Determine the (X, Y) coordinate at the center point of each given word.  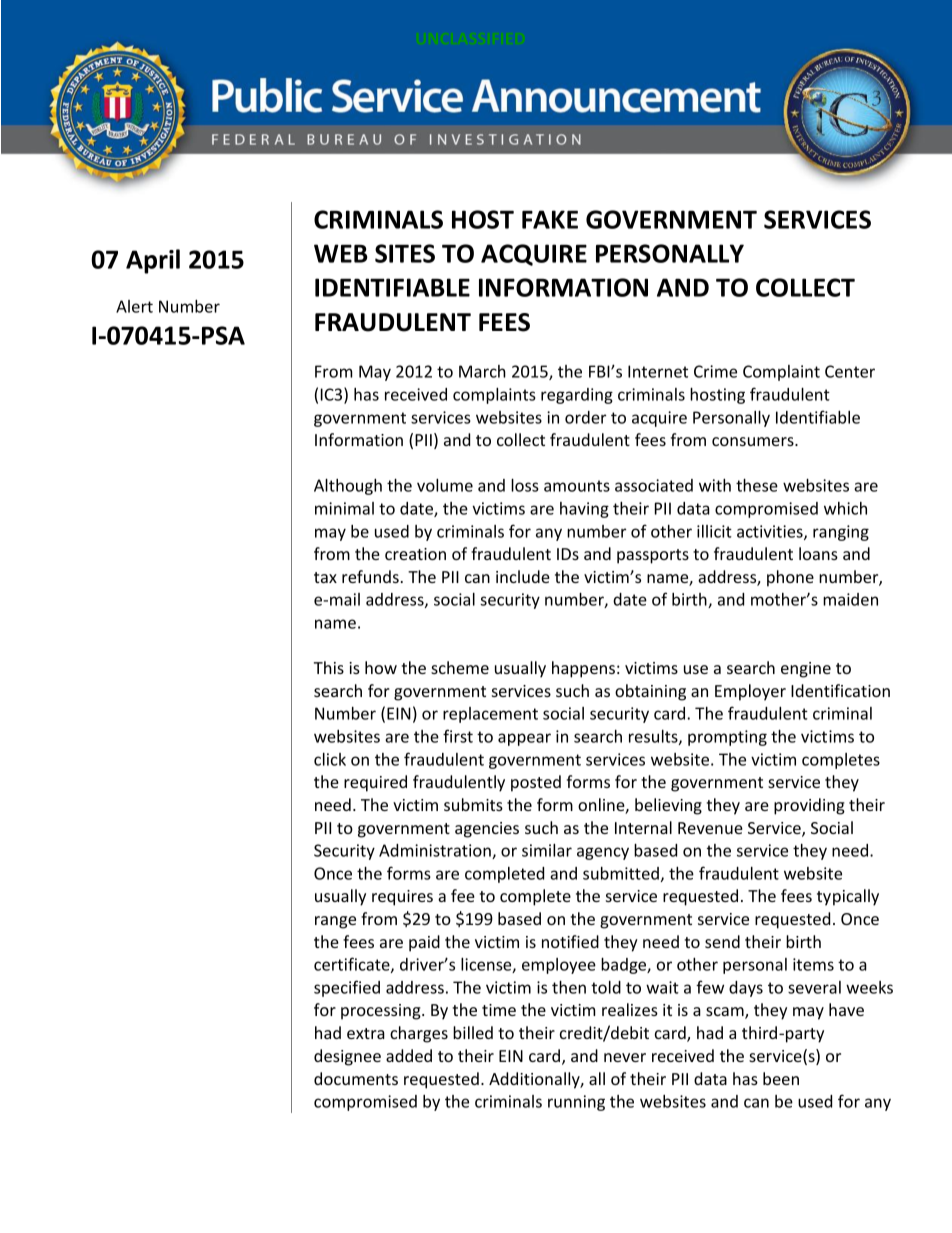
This (329, 667)
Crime (715, 371)
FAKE (550, 219)
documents (356, 1078)
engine (806, 670)
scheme (460, 667)
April (153, 261)
